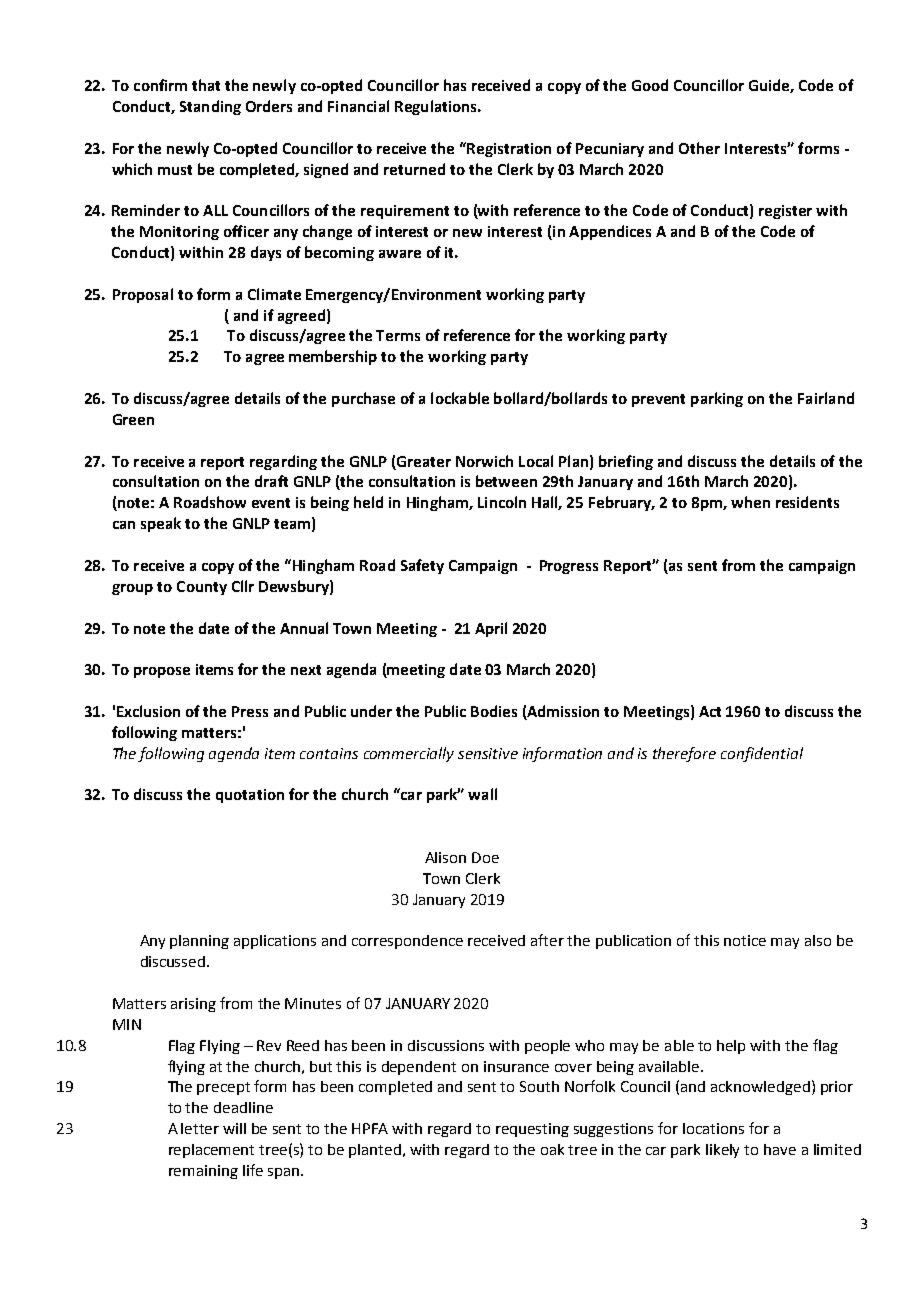 The height and width of the screenshot is (1308, 924). What do you see at coordinates (532, 1130) in the screenshot?
I see `requesting` at bounding box center [532, 1130].
